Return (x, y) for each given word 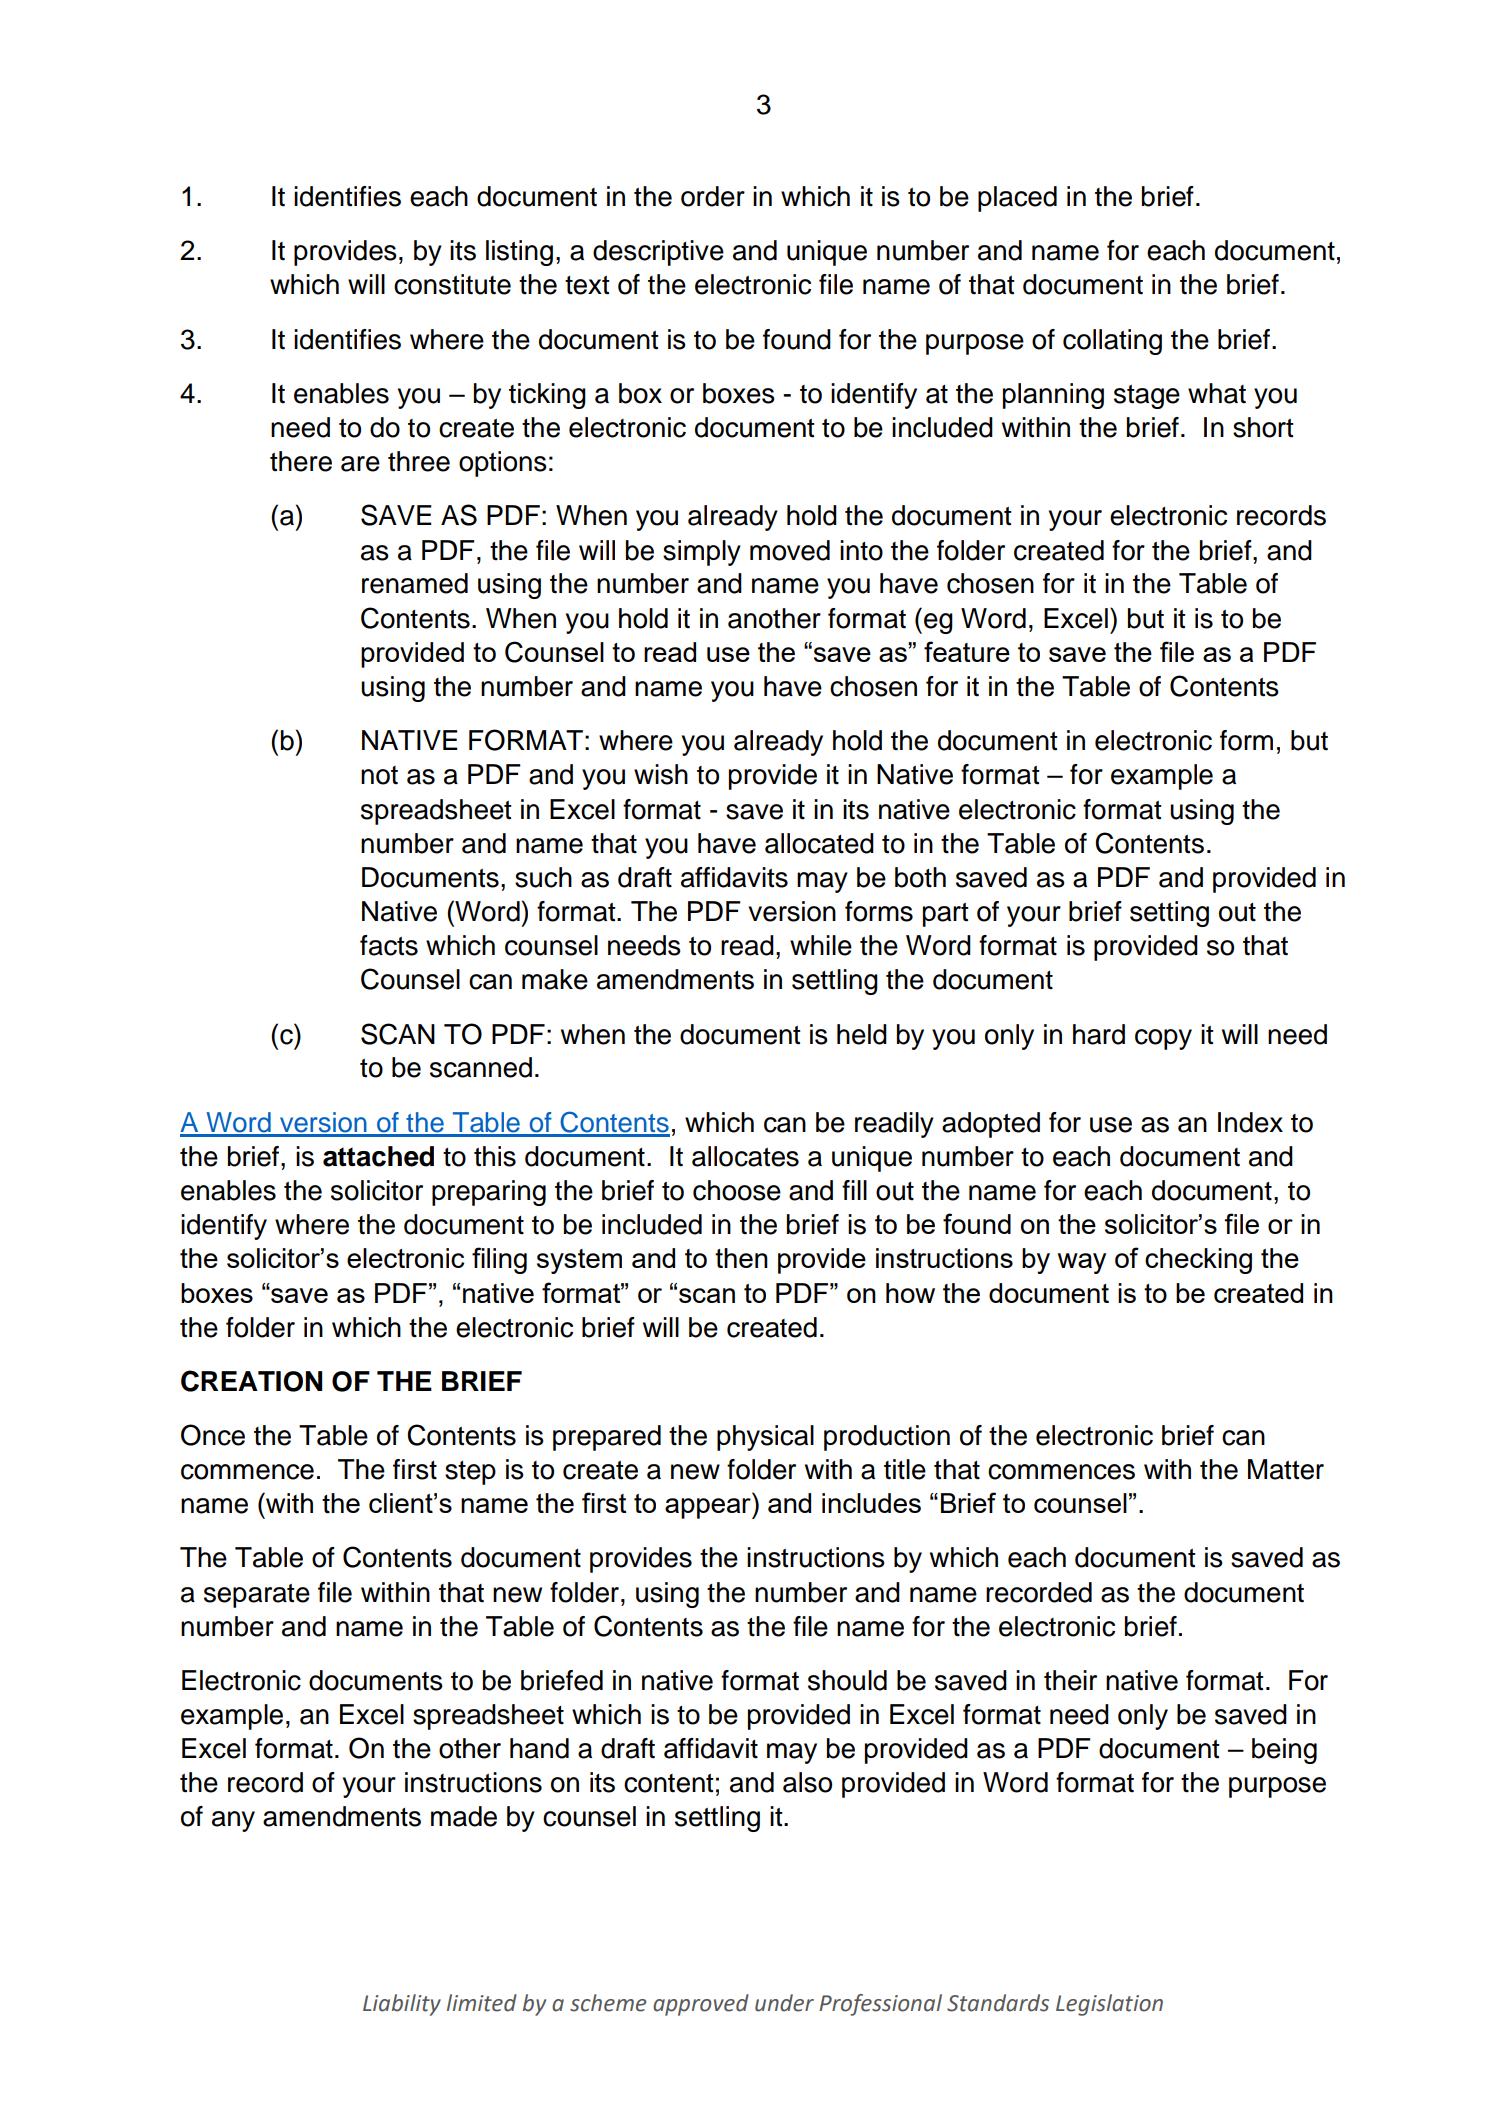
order (713, 196)
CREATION (251, 1381)
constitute (452, 284)
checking (1198, 1261)
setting (1169, 914)
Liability (402, 2005)
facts (389, 945)
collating (1112, 342)
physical (765, 1438)
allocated (819, 843)
